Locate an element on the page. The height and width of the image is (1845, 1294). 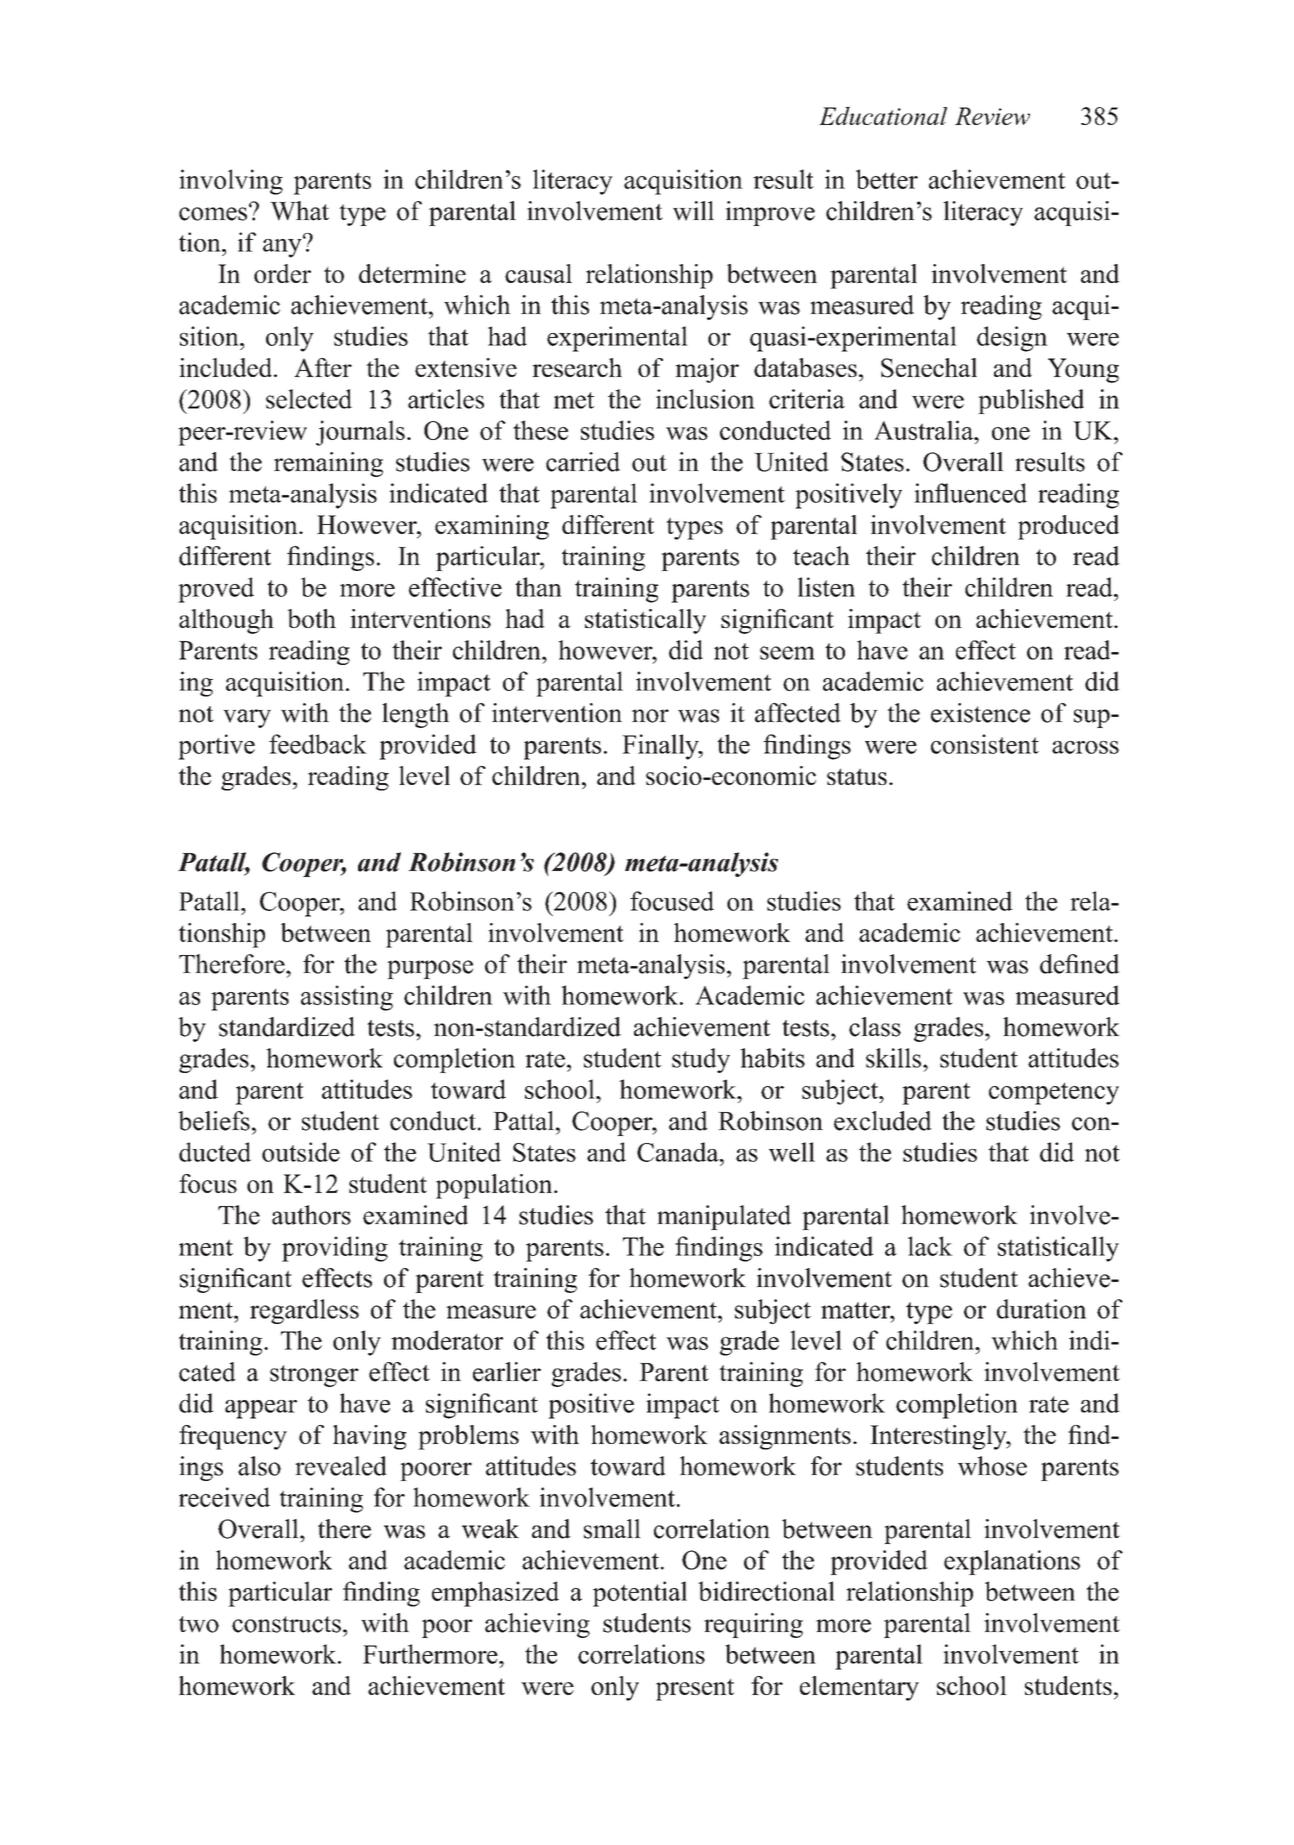
providing is located at coordinates (335, 1249).
